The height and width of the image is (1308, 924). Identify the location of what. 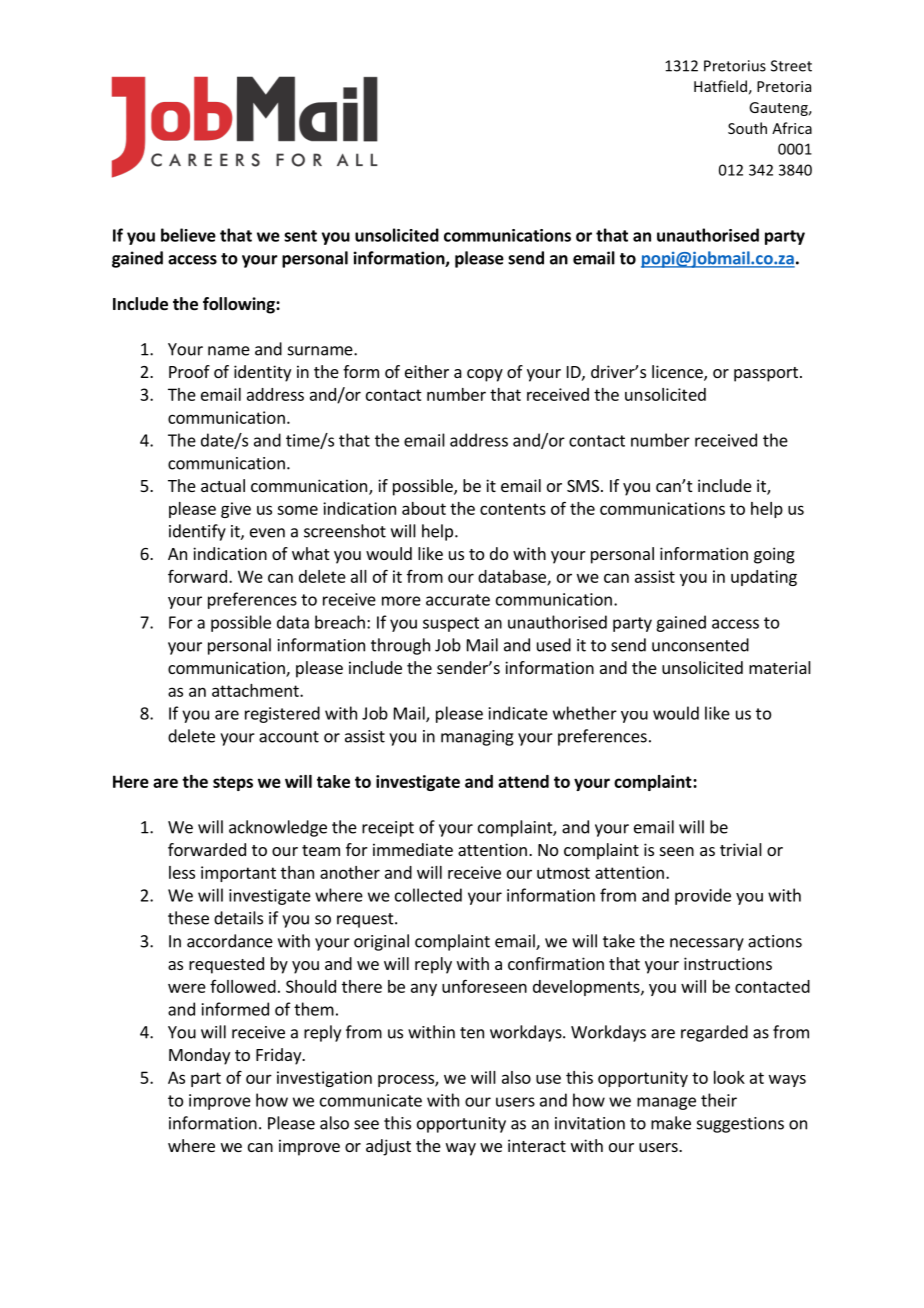
(310, 553).
